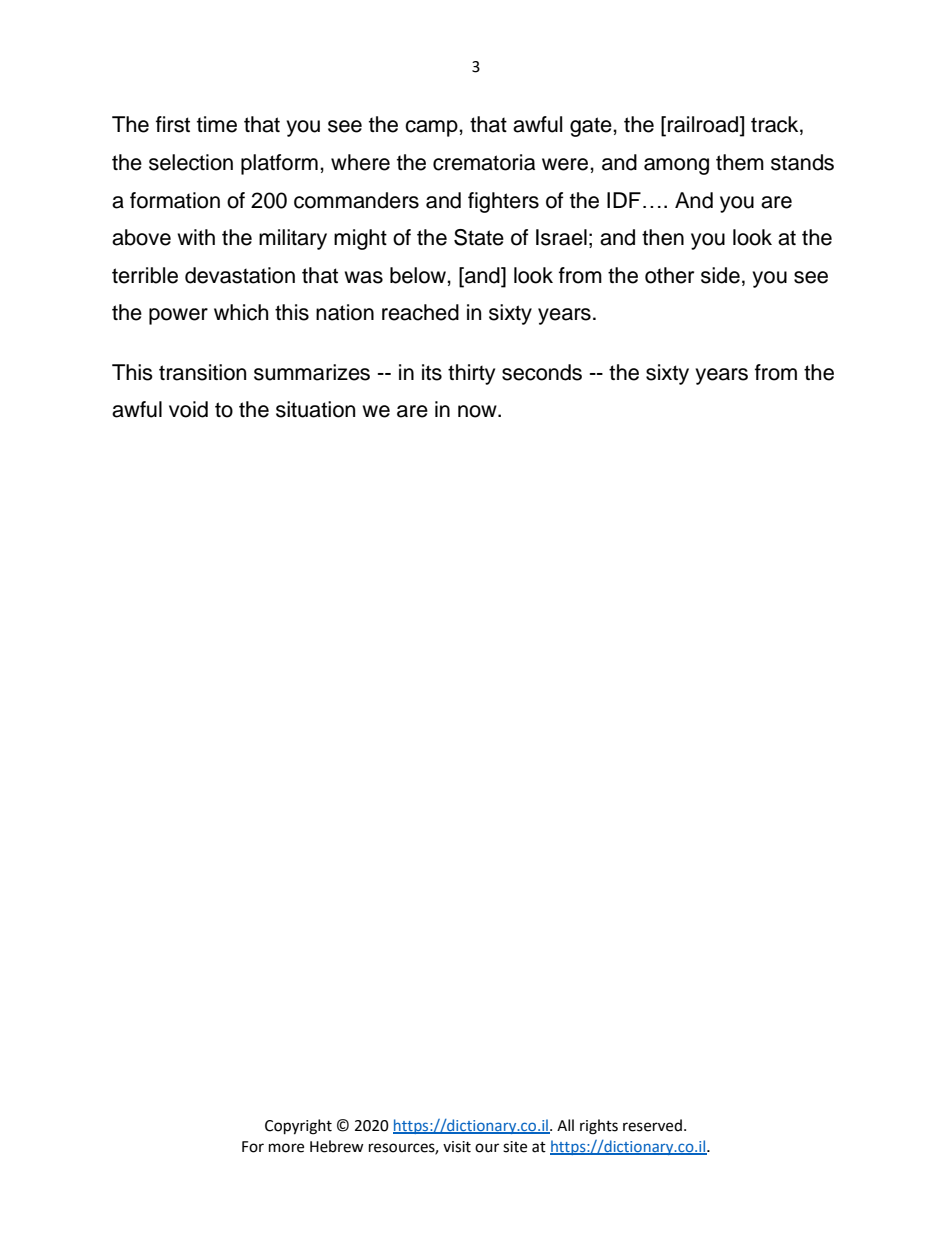  I want to click on selection, so click(191, 162).
